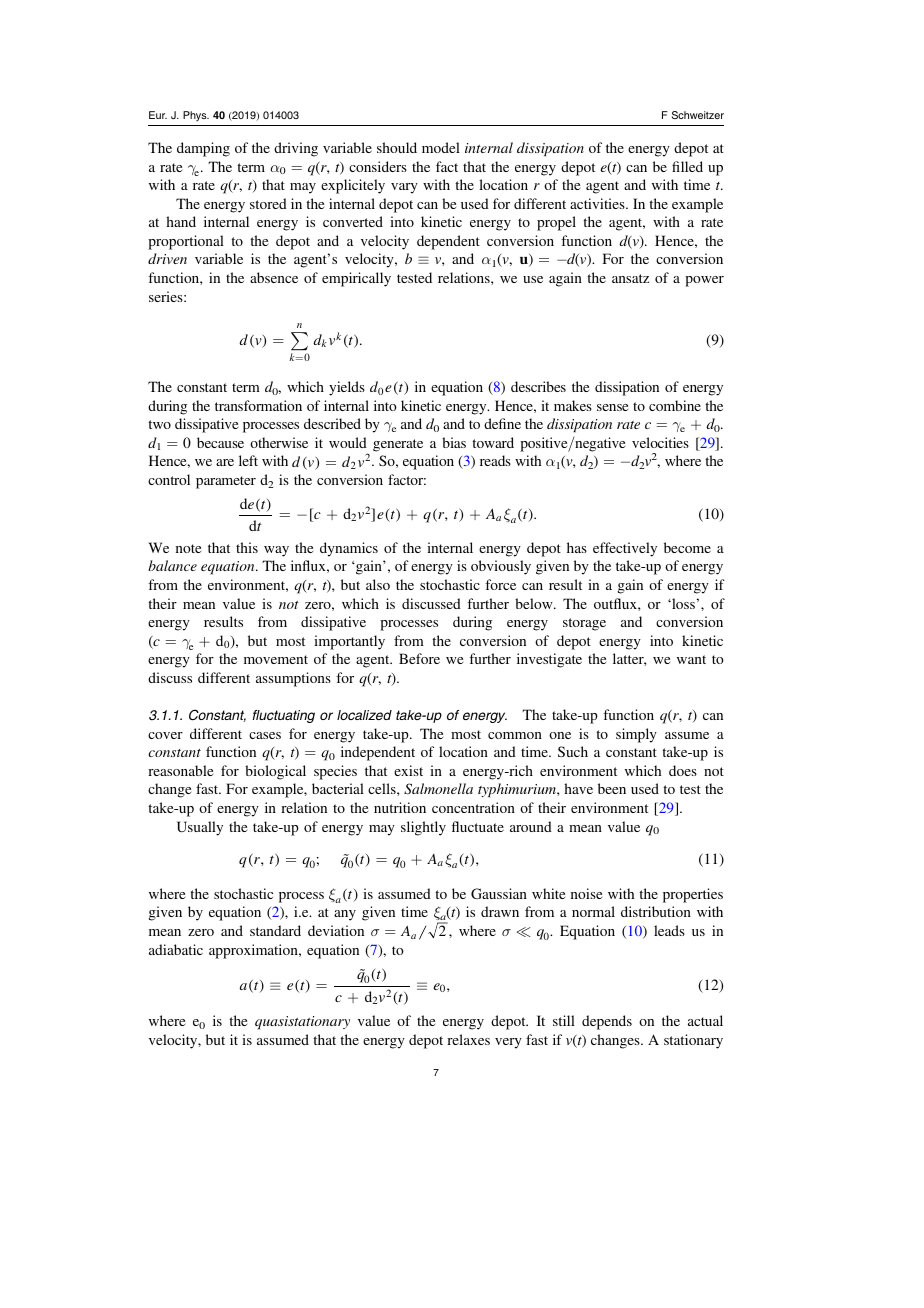 The image size is (924, 1308). What do you see at coordinates (441, 147) in the image?
I see `model` at bounding box center [441, 147].
